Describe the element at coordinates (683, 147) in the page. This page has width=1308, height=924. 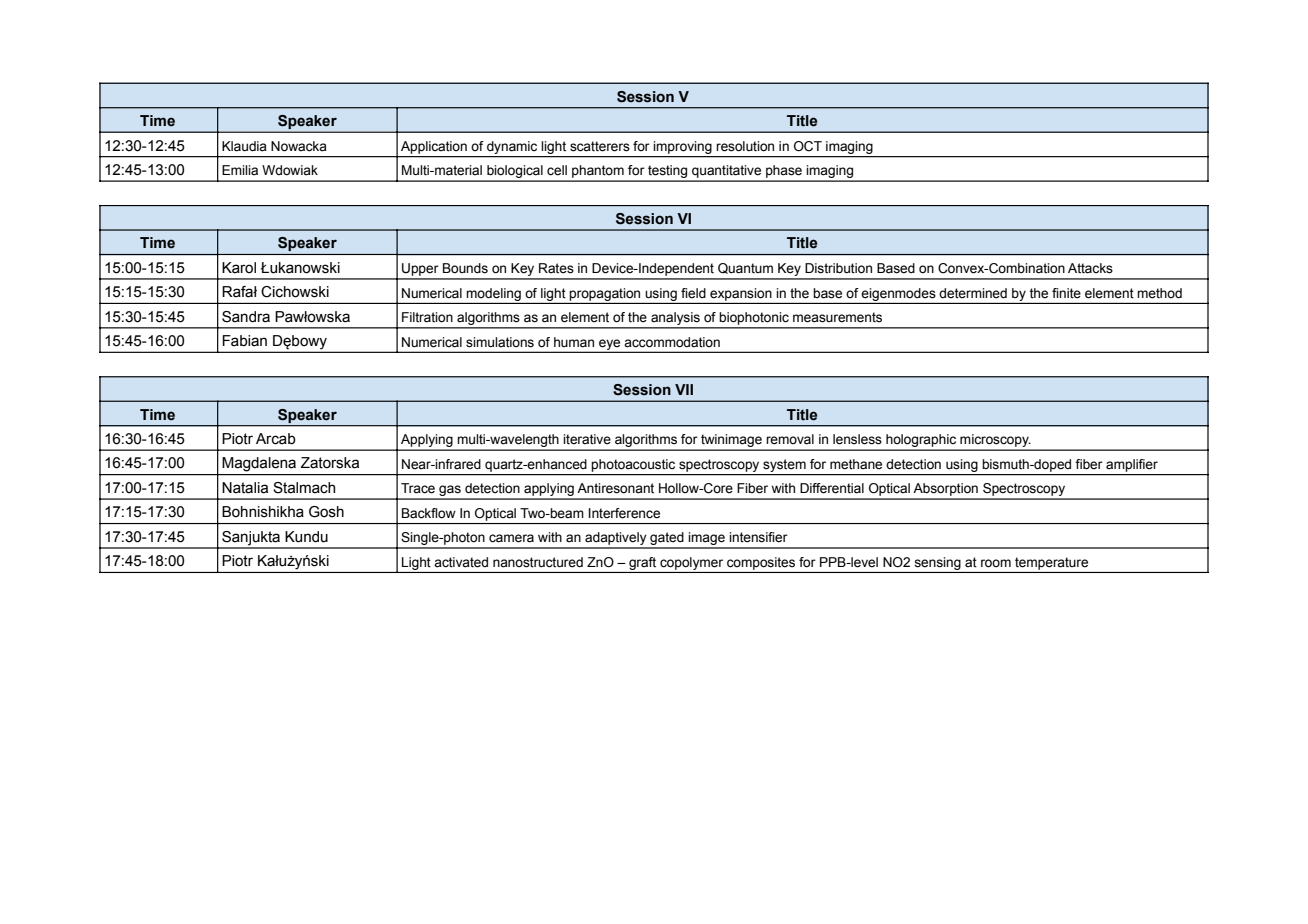
I see `improving` at that location.
